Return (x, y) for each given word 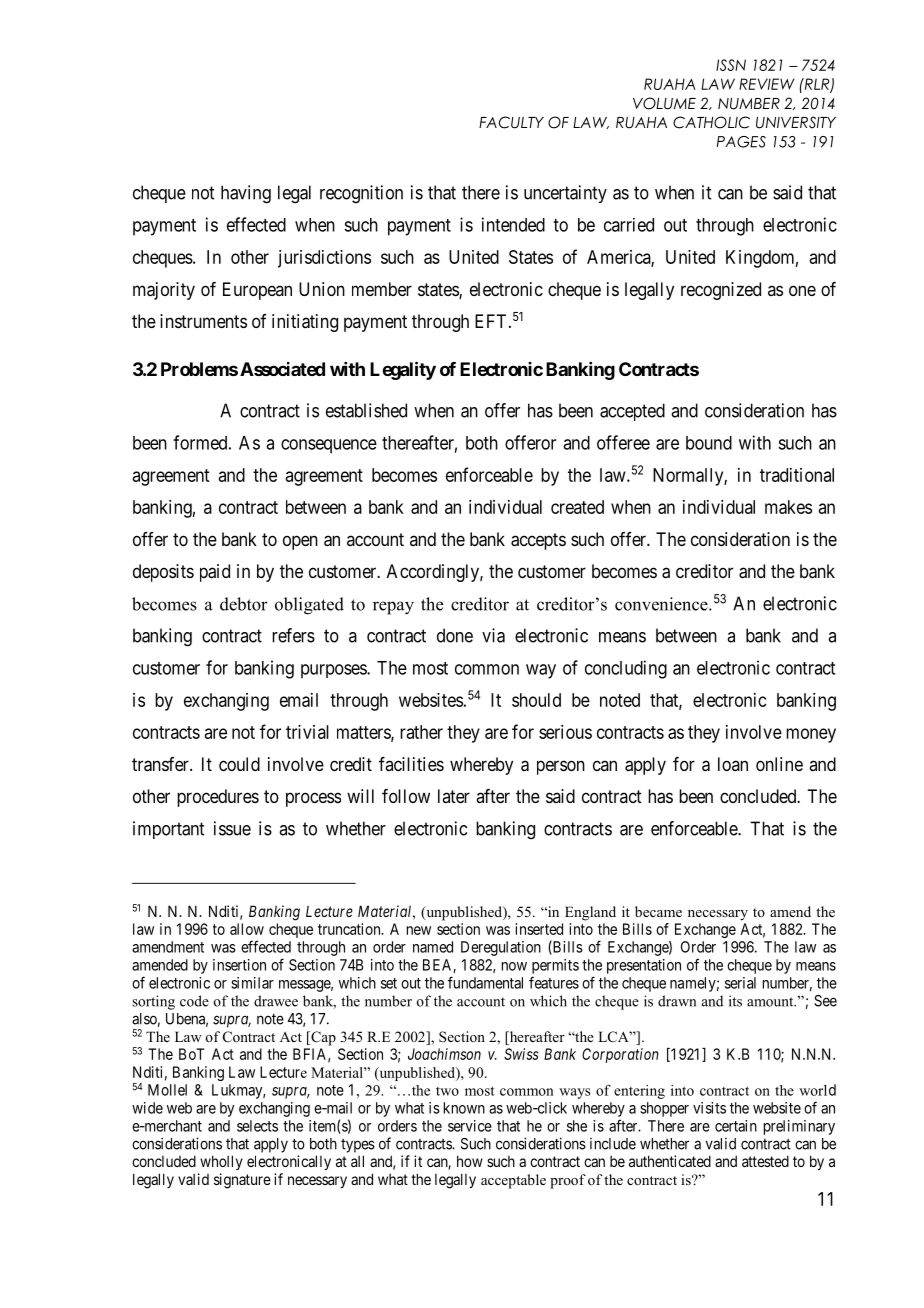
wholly (221, 1162)
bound (709, 443)
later (454, 796)
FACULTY (511, 122)
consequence (329, 446)
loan (733, 764)
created (577, 507)
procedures (218, 798)
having (246, 194)
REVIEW (767, 84)
